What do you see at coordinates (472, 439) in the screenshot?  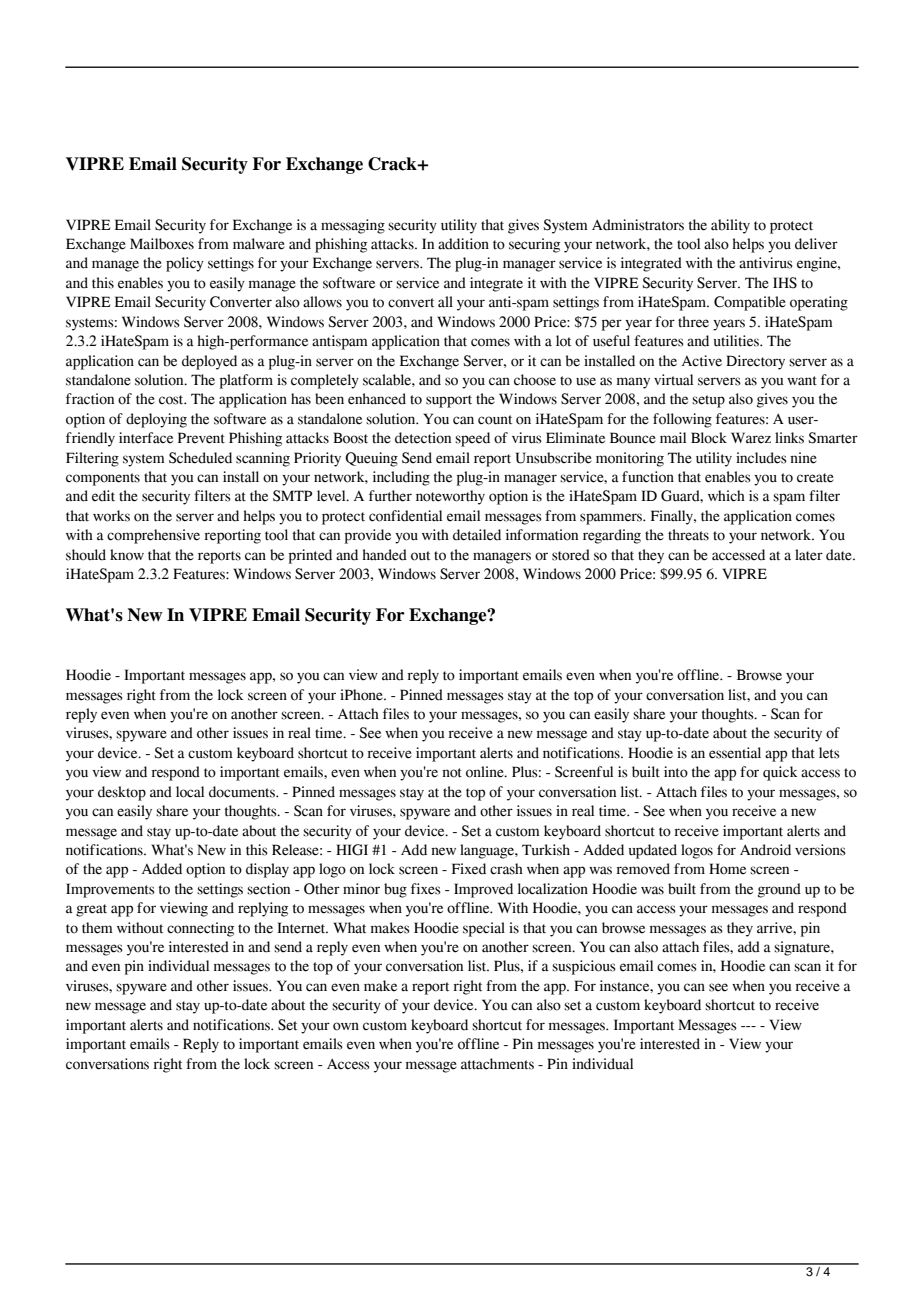 I see `speed` at bounding box center [472, 439].
